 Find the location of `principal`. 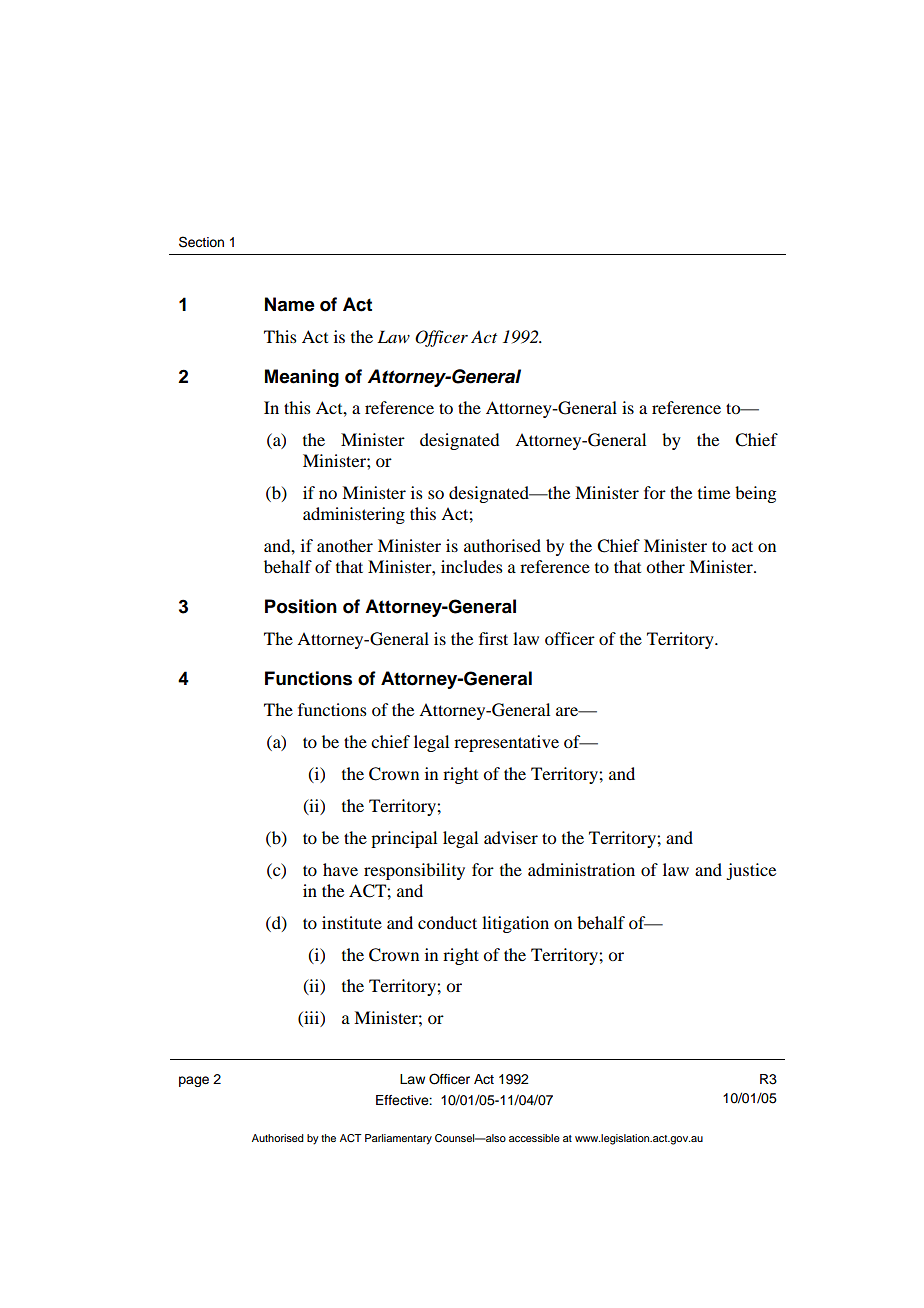

principal is located at coordinates (404, 839).
